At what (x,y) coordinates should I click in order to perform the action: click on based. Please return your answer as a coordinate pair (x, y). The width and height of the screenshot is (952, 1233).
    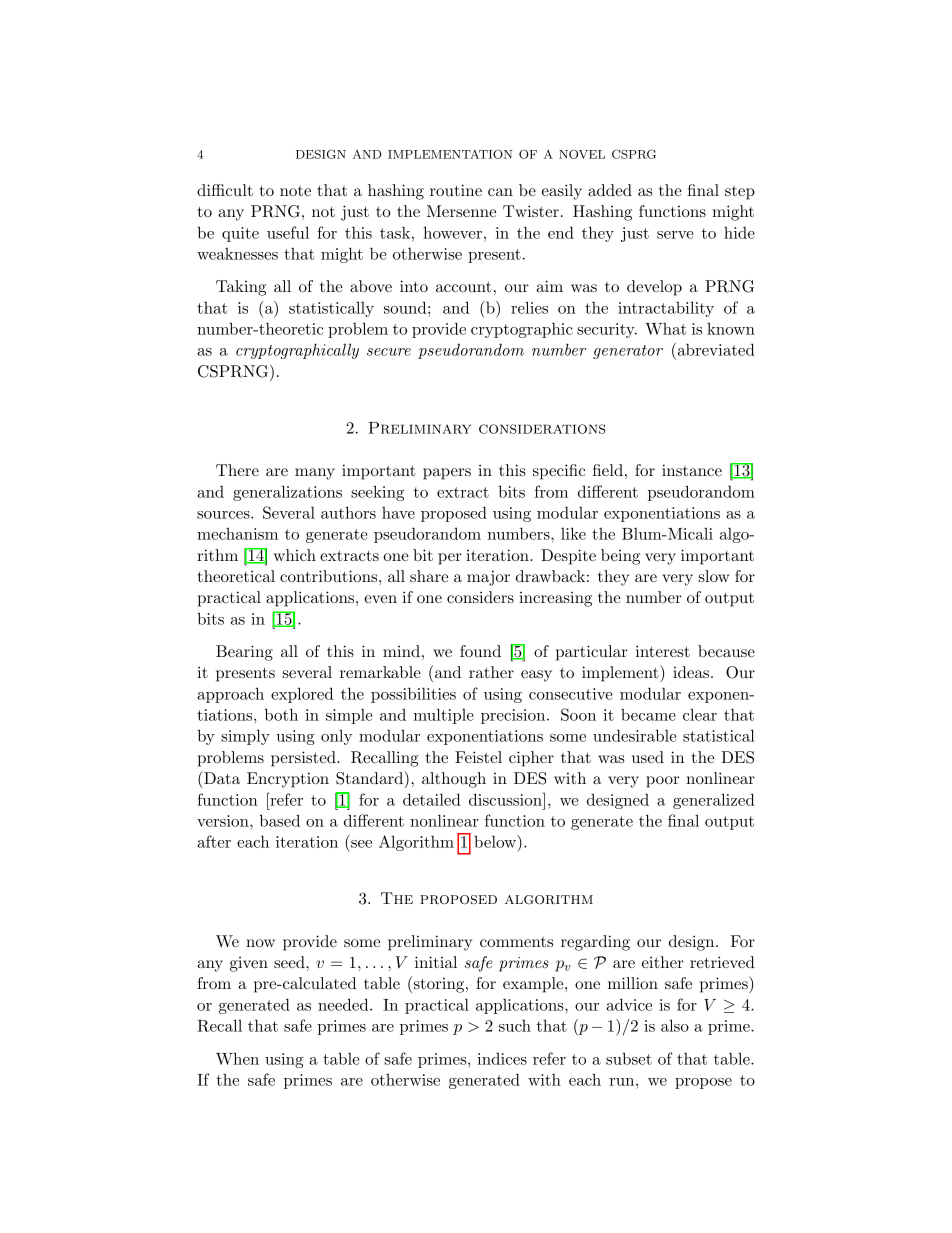
    Looking at the image, I should click on (280, 820).
